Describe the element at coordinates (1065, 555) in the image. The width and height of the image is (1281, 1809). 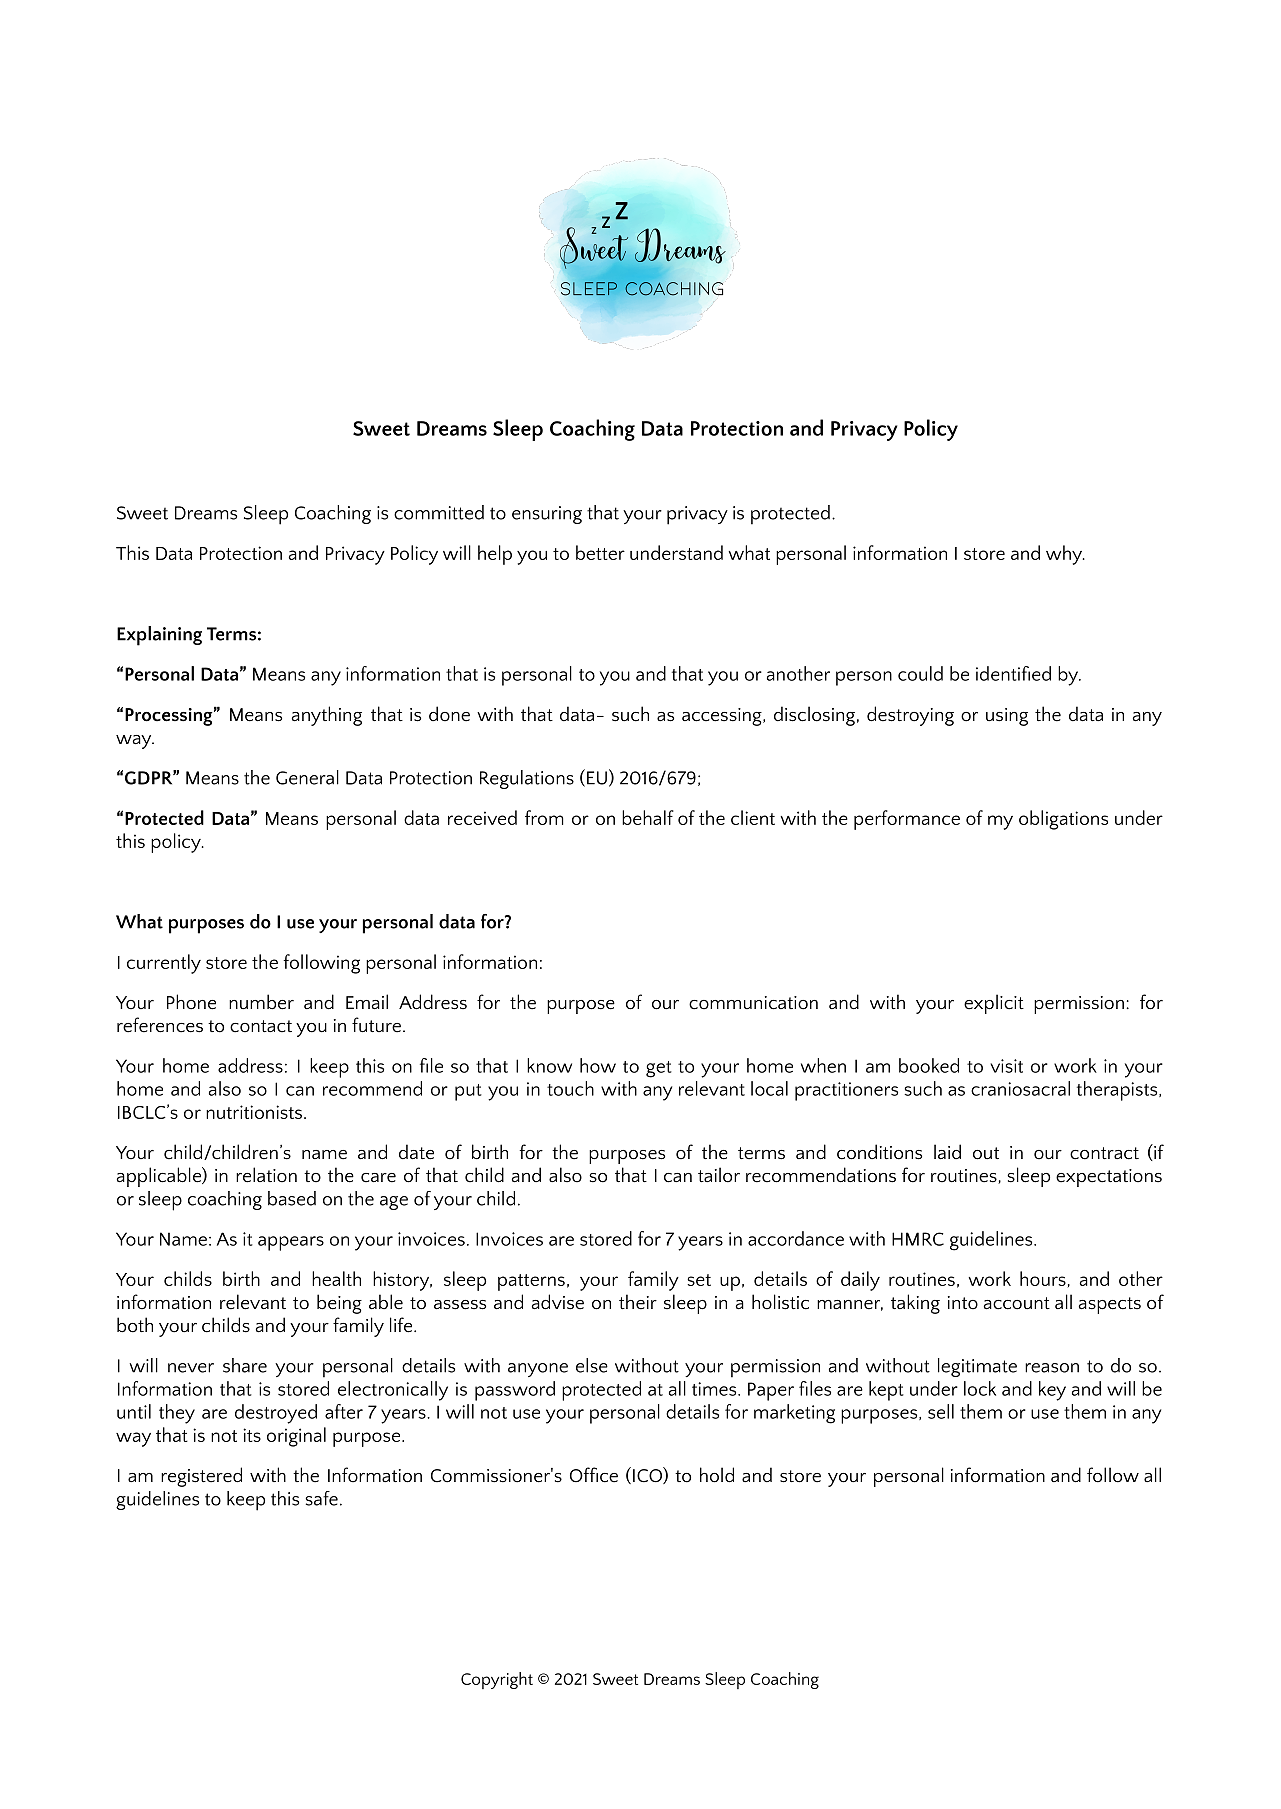
I see `why` at that location.
